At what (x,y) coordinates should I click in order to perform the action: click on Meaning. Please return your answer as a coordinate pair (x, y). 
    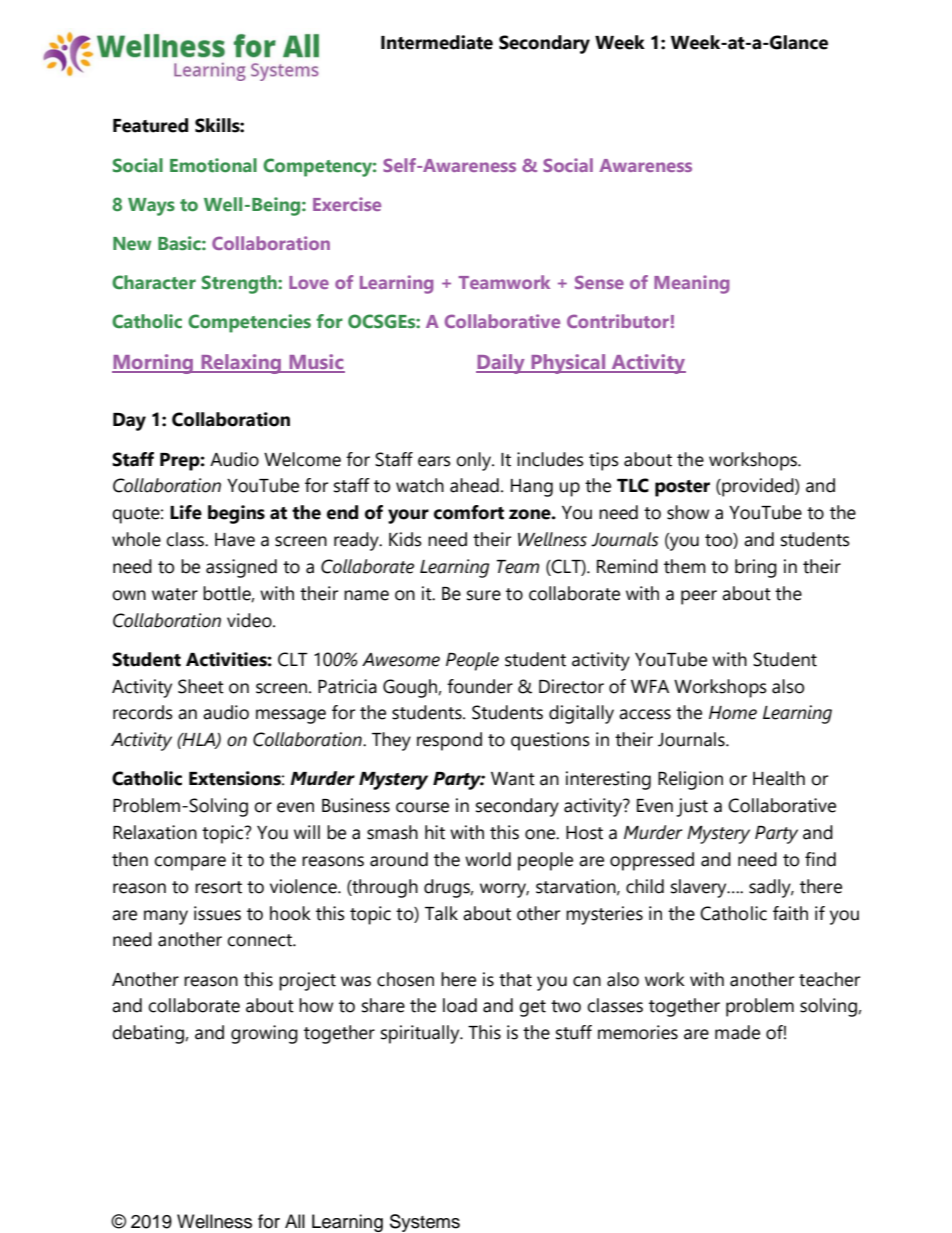
    Looking at the image, I should click on (692, 284).
